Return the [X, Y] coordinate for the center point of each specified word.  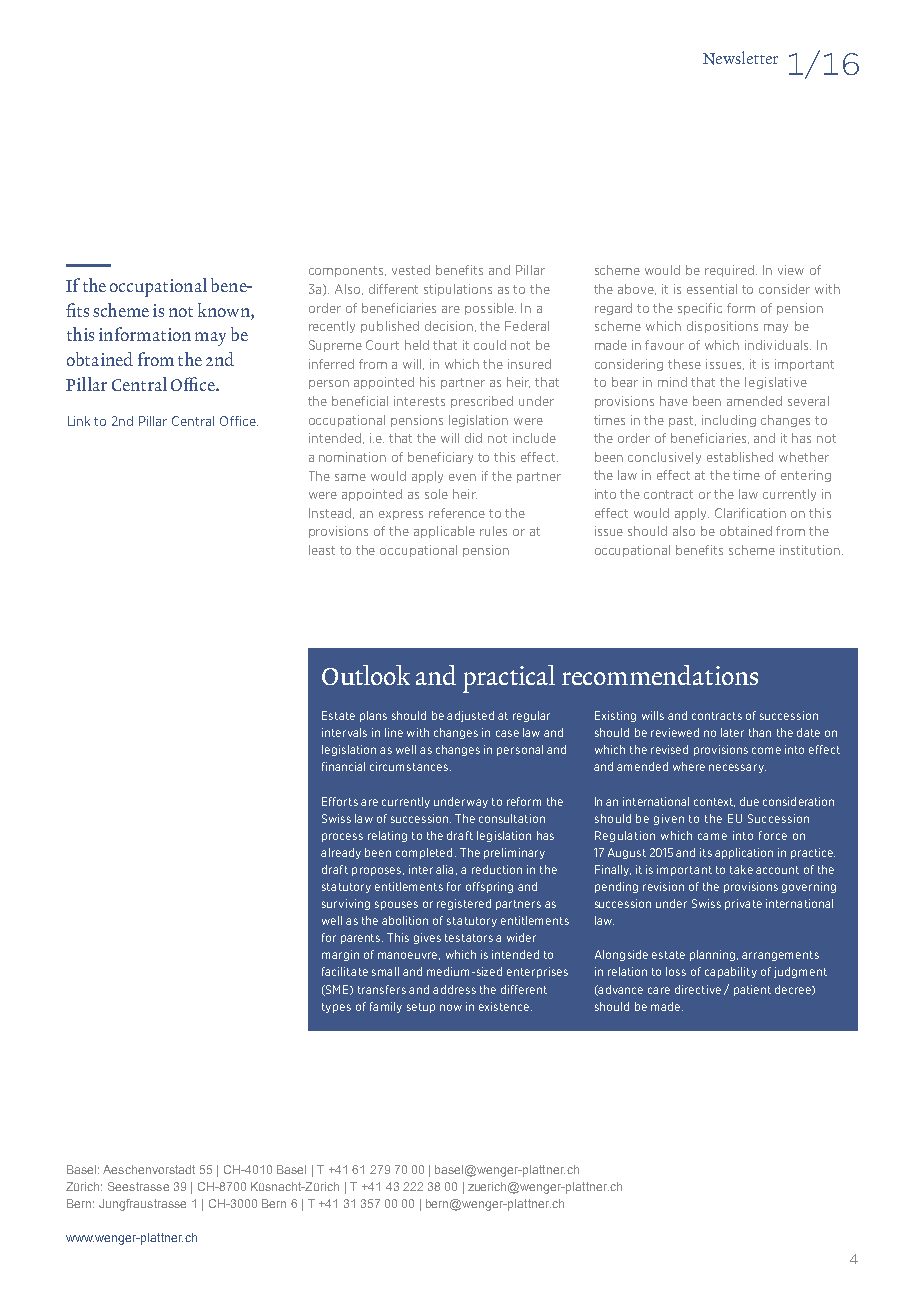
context [714, 802]
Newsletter [740, 58]
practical [509, 679]
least [322, 550]
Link [79, 421]
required [731, 271]
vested [411, 270]
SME [337, 990]
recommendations [660, 675]
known [225, 310]
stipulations [458, 290]
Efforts [340, 801]
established [740, 457]
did [473, 438]
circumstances [409, 766]
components [347, 271]
